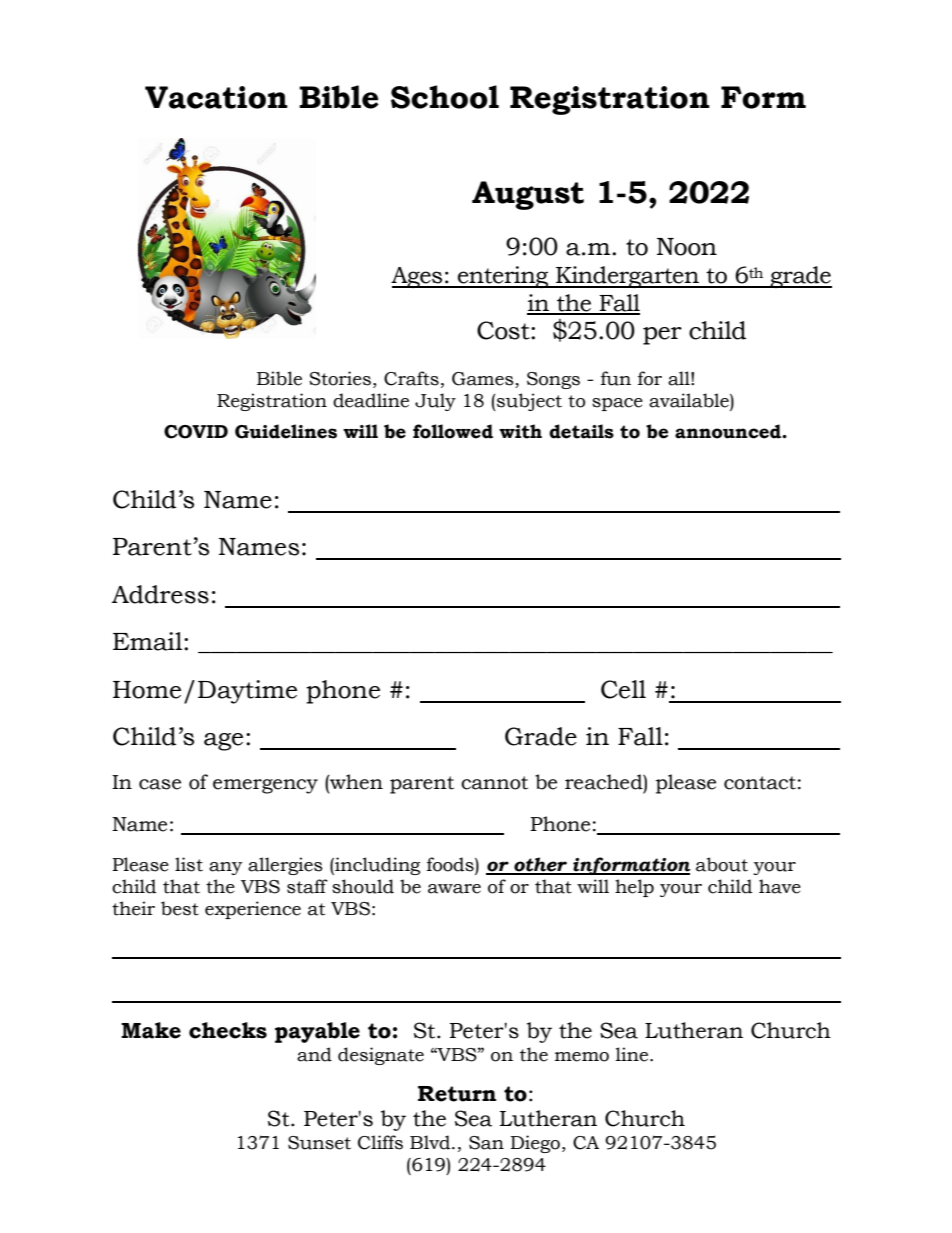  Describe the element at coordinates (760, 783) in the screenshot. I see `contact` at that location.
